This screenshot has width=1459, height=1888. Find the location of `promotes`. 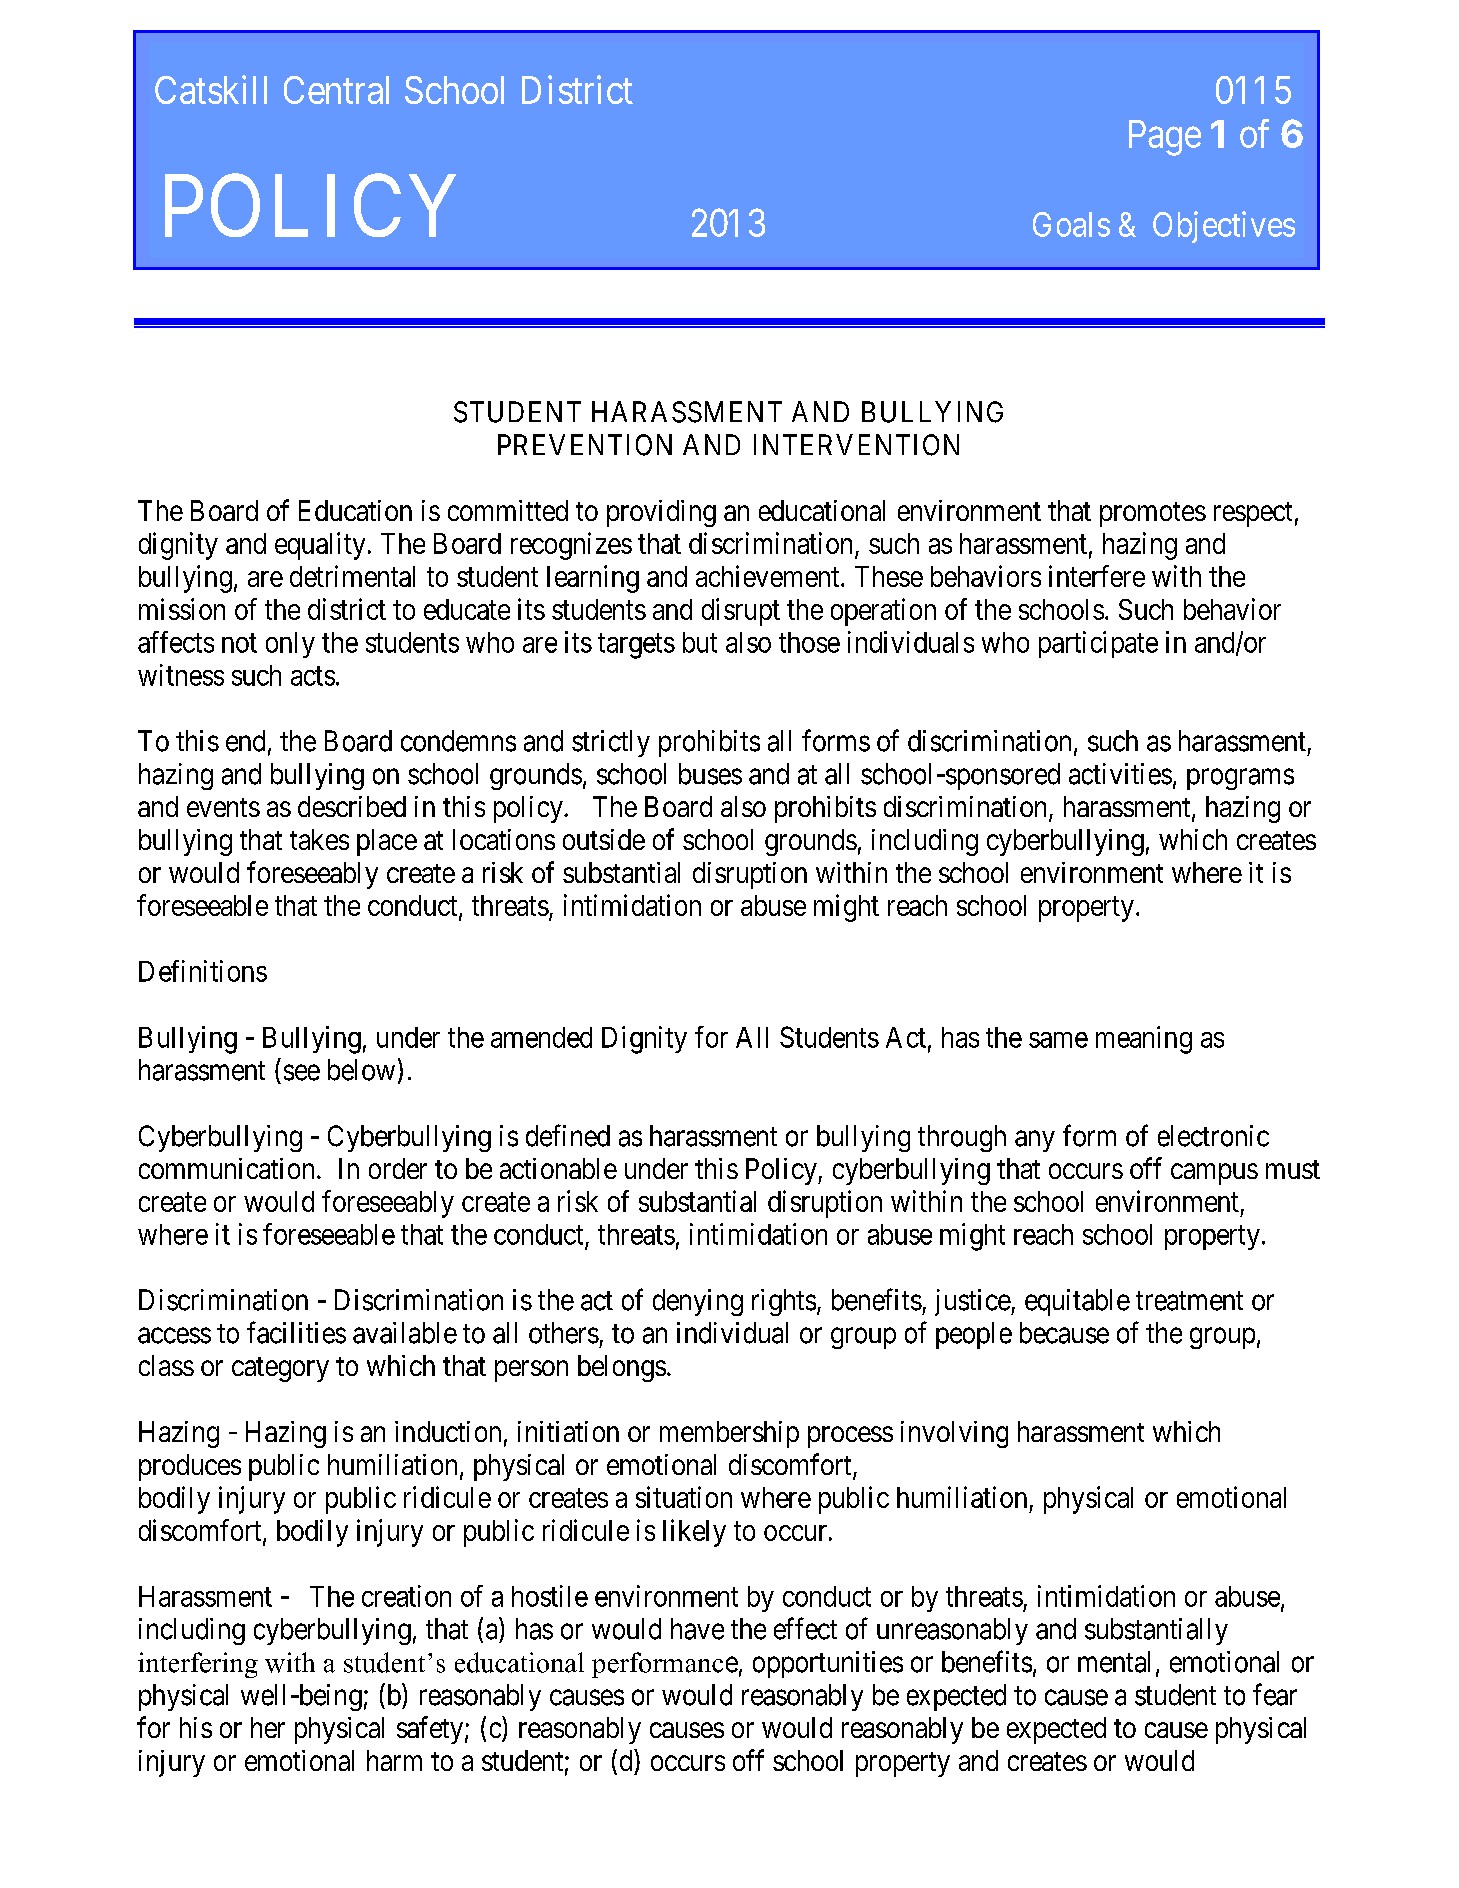

promotes is located at coordinates (1153, 514).
